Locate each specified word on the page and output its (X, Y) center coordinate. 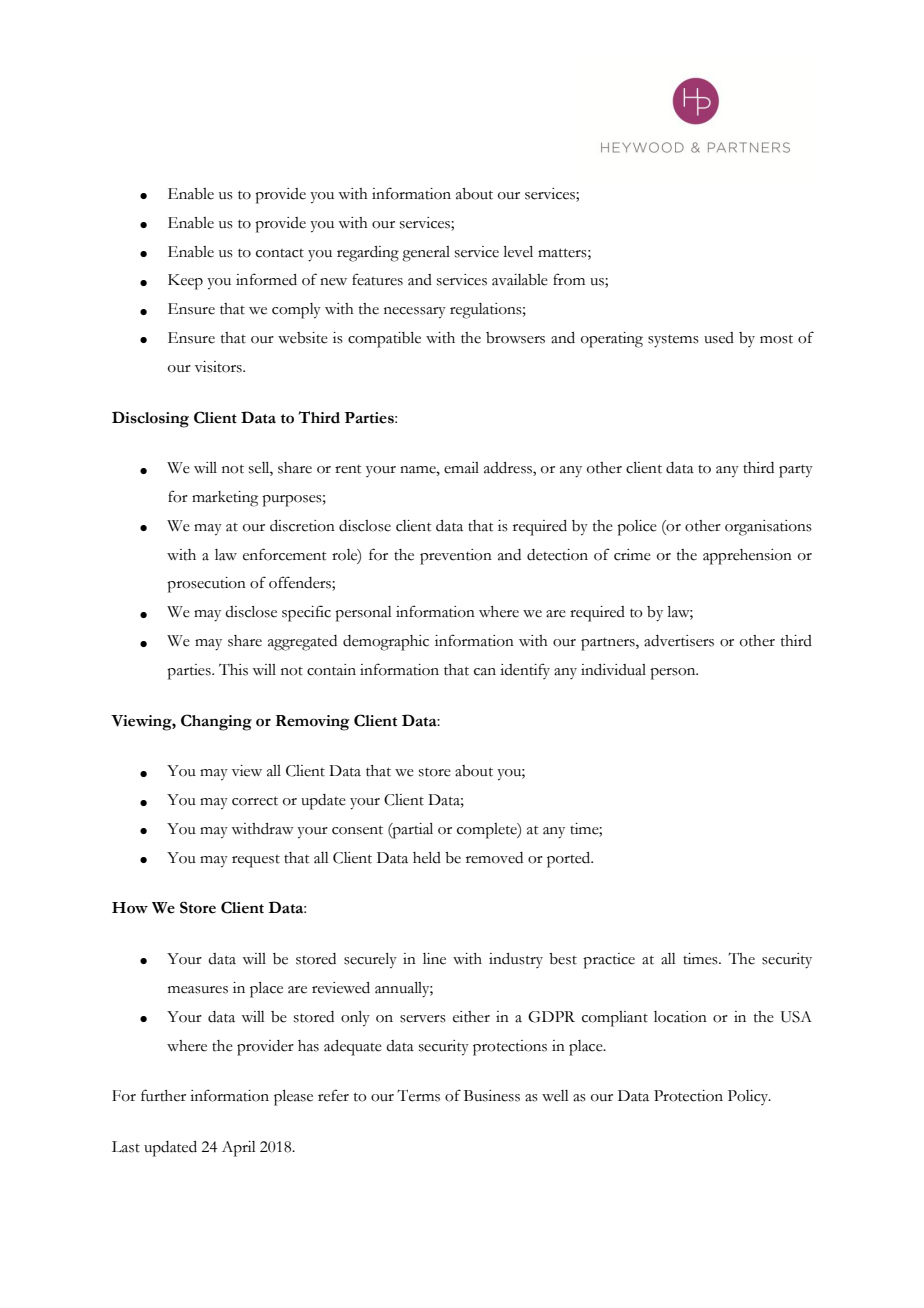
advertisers (679, 641)
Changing (216, 722)
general (426, 254)
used (719, 338)
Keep (185, 282)
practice (609, 961)
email (461, 468)
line (434, 959)
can (485, 672)
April (239, 1149)
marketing (225, 499)
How (130, 908)
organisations (768, 528)
